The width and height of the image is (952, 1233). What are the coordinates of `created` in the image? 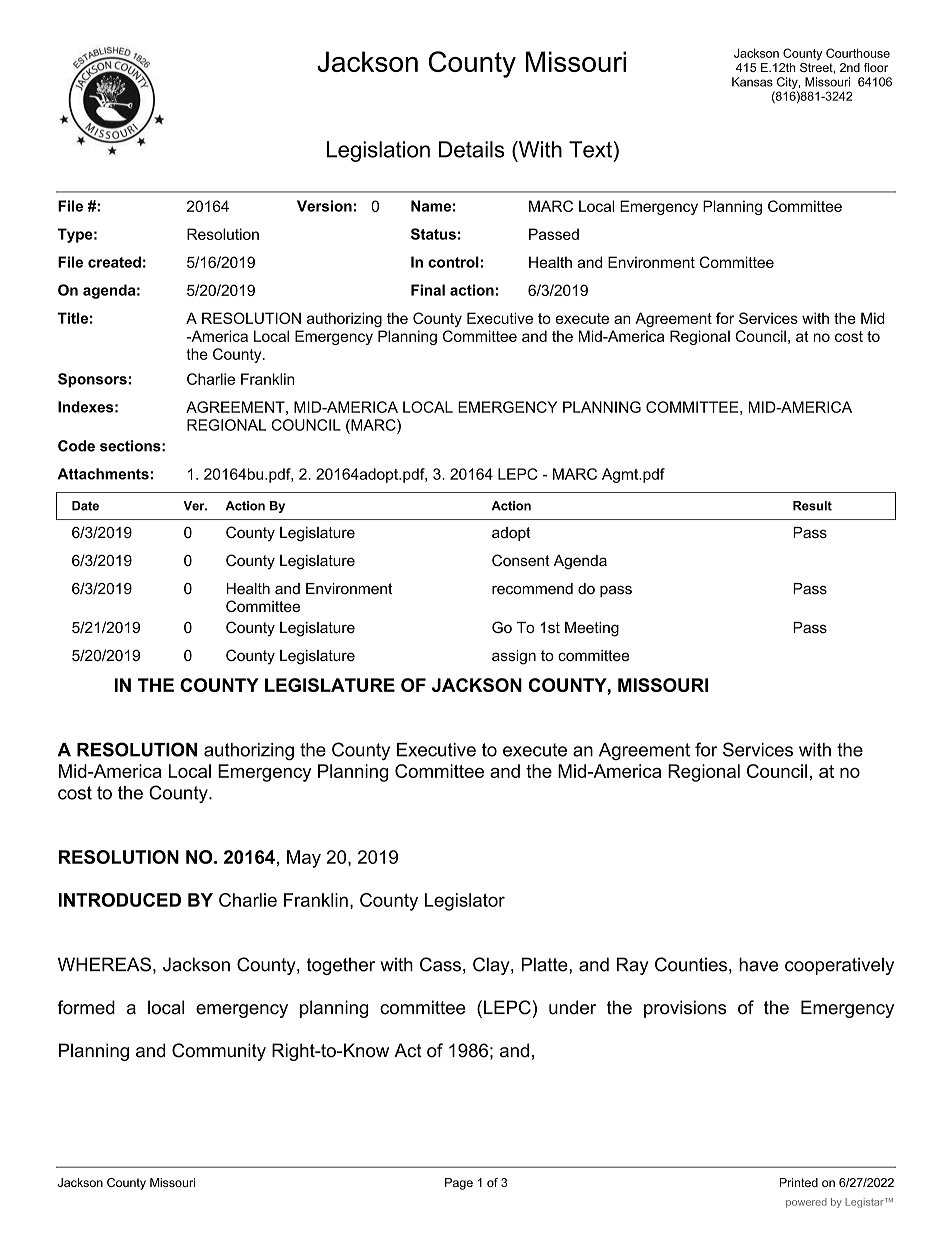 It's located at (114, 262).
